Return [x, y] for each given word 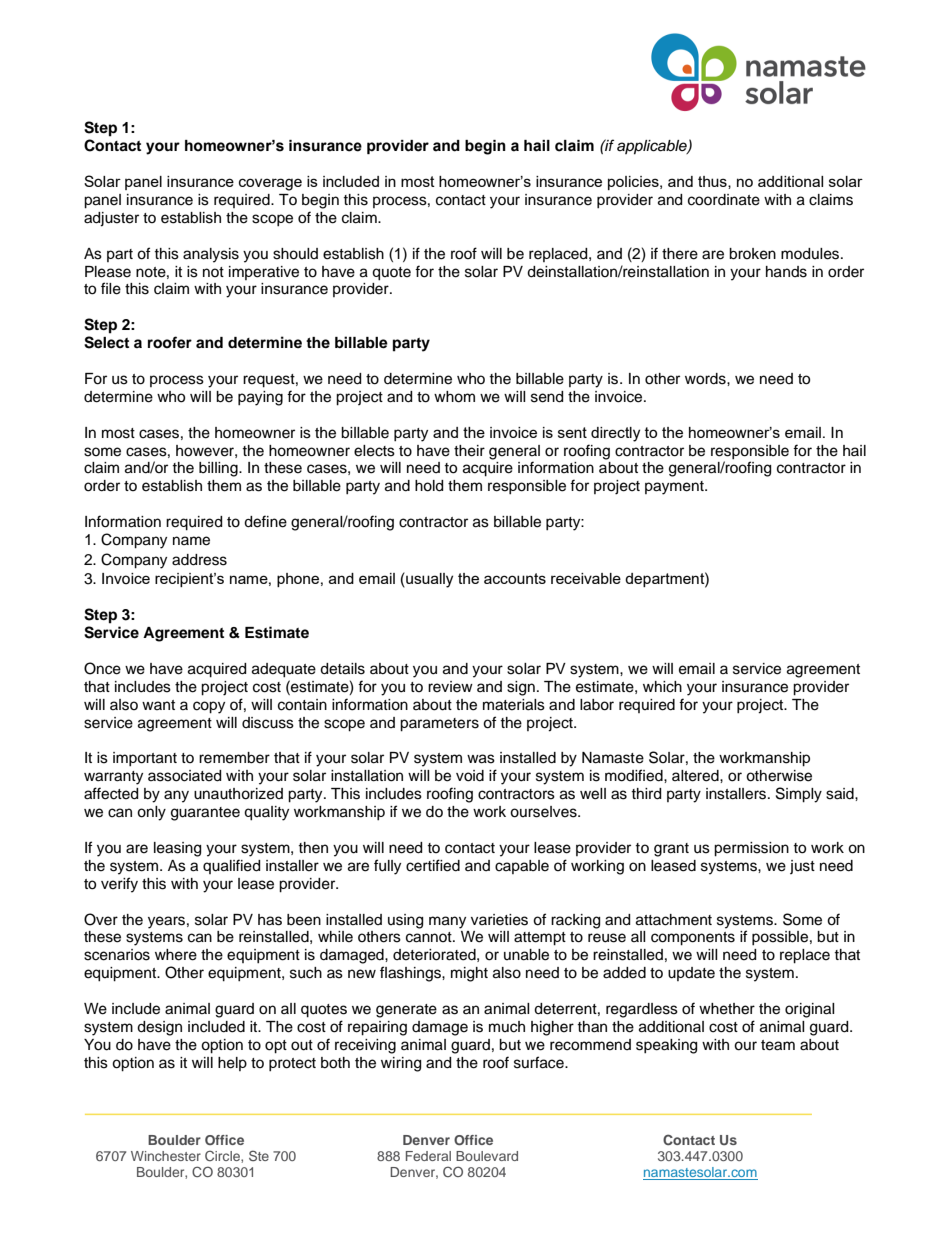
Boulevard [487, 1156]
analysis [211, 255]
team [778, 1045]
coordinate [724, 200]
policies [634, 183]
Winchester [166, 1156]
